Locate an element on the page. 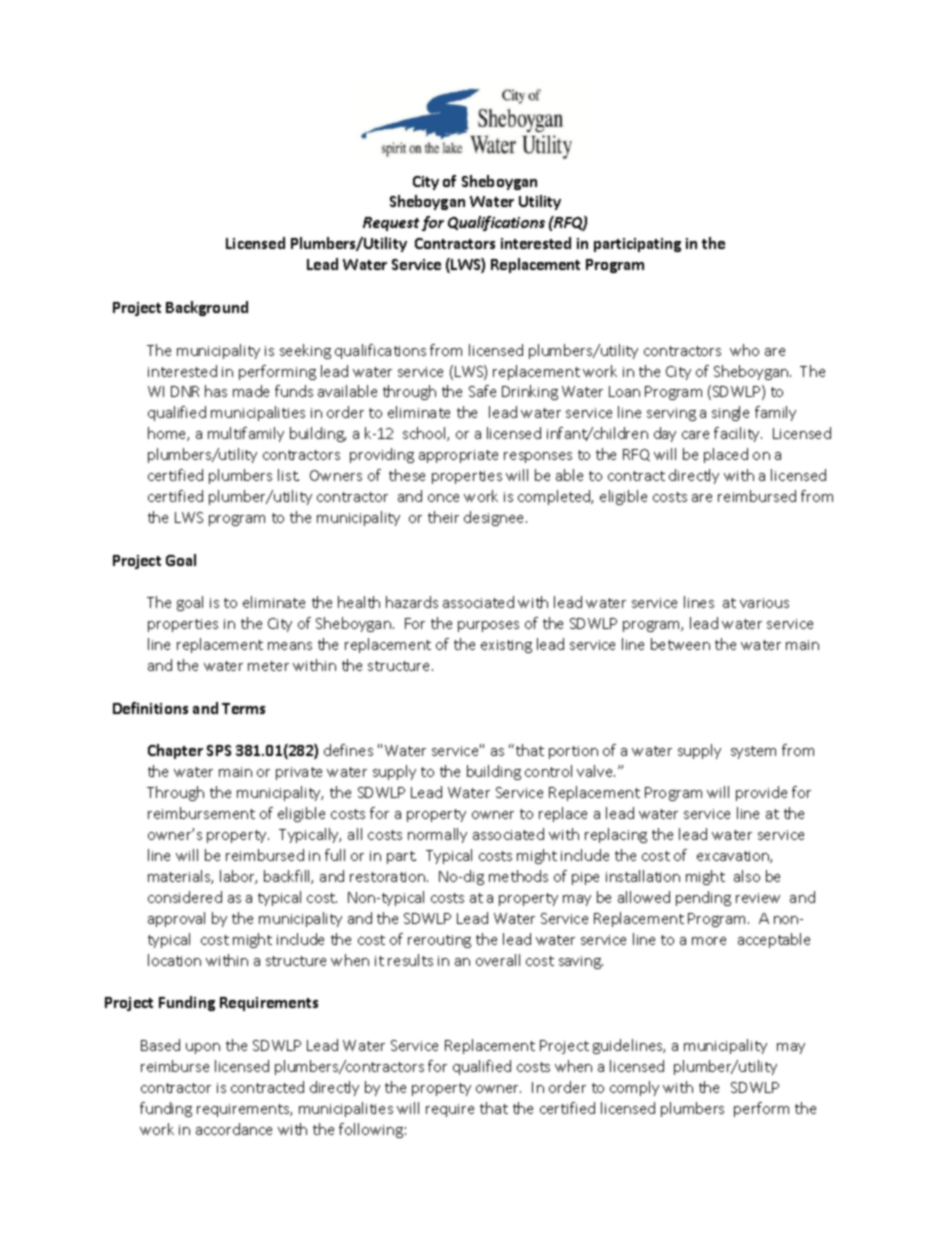 Image resolution: width=952 pixels, height=1233 pixels. between is located at coordinates (680, 644).
